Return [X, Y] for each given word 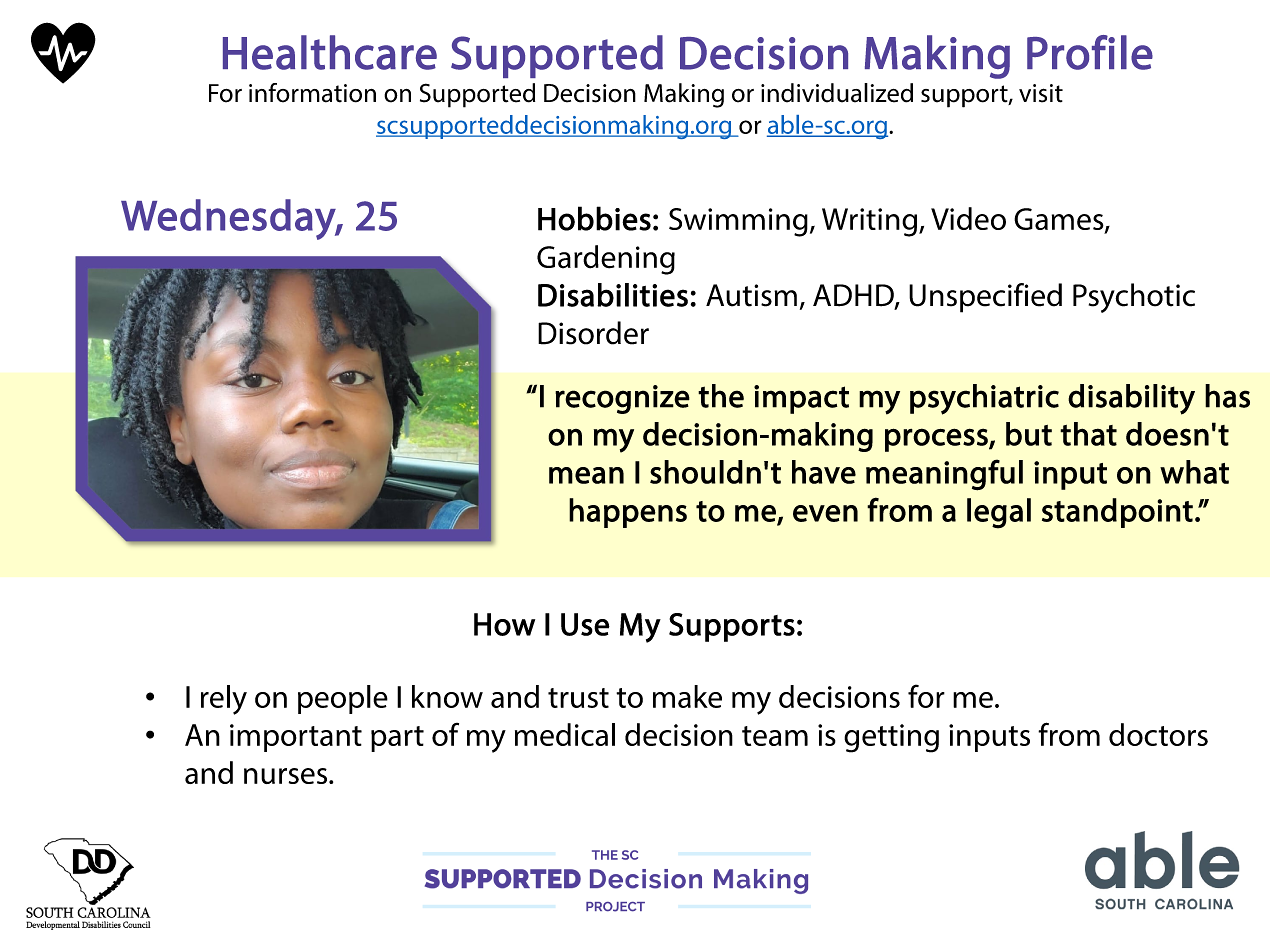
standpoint [1117, 513]
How [504, 624]
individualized [837, 93]
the [721, 396]
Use [585, 624]
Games [1060, 220]
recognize [622, 399]
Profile [1090, 52]
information [312, 93]
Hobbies [594, 218]
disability [1131, 399]
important [296, 738]
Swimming [738, 222]
